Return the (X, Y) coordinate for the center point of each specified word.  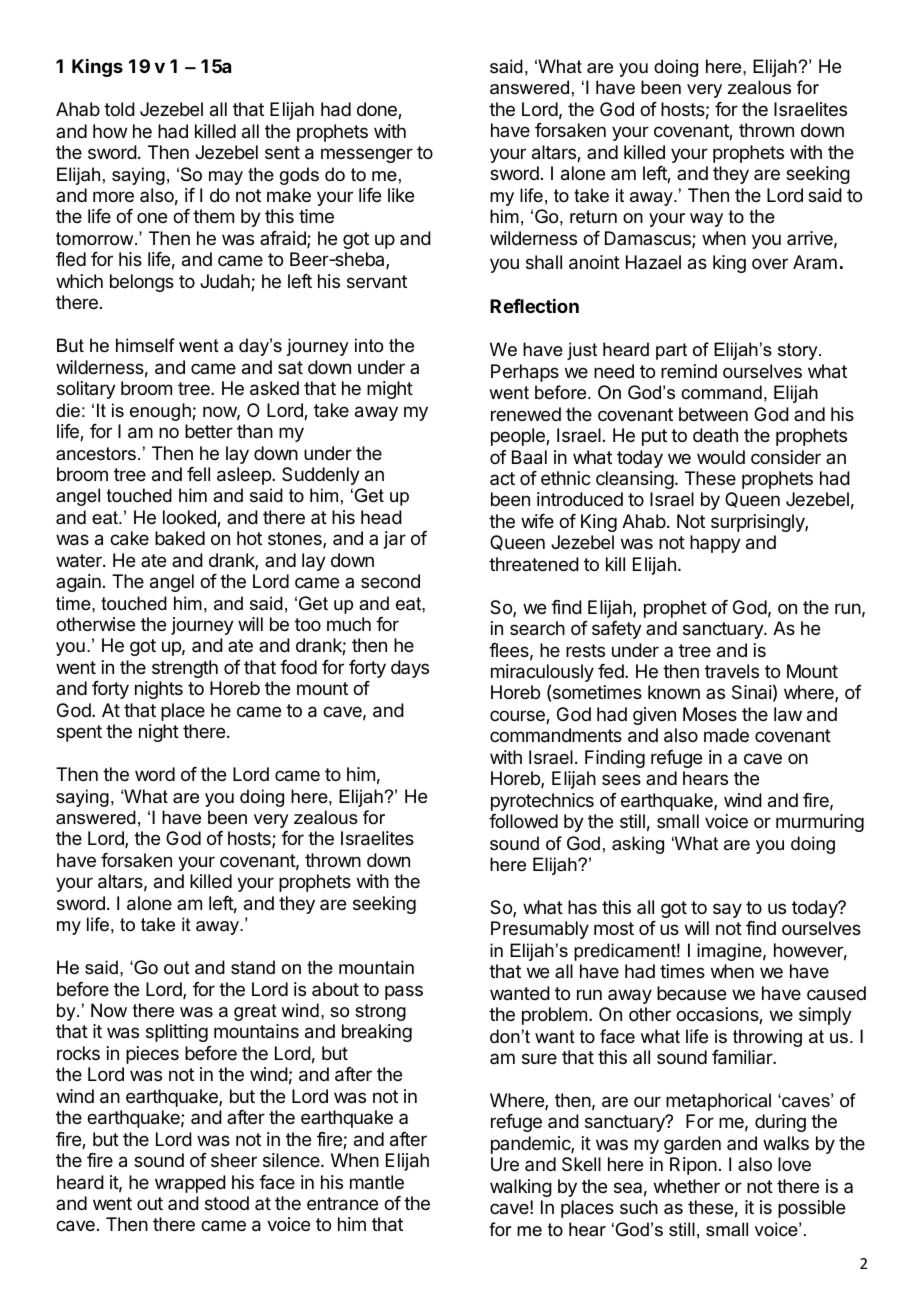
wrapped (190, 1184)
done (378, 110)
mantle (377, 1182)
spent (79, 733)
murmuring (820, 823)
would (721, 457)
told (119, 109)
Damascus (649, 239)
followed (523, 821)
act (502, 478)
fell (198, 474)
